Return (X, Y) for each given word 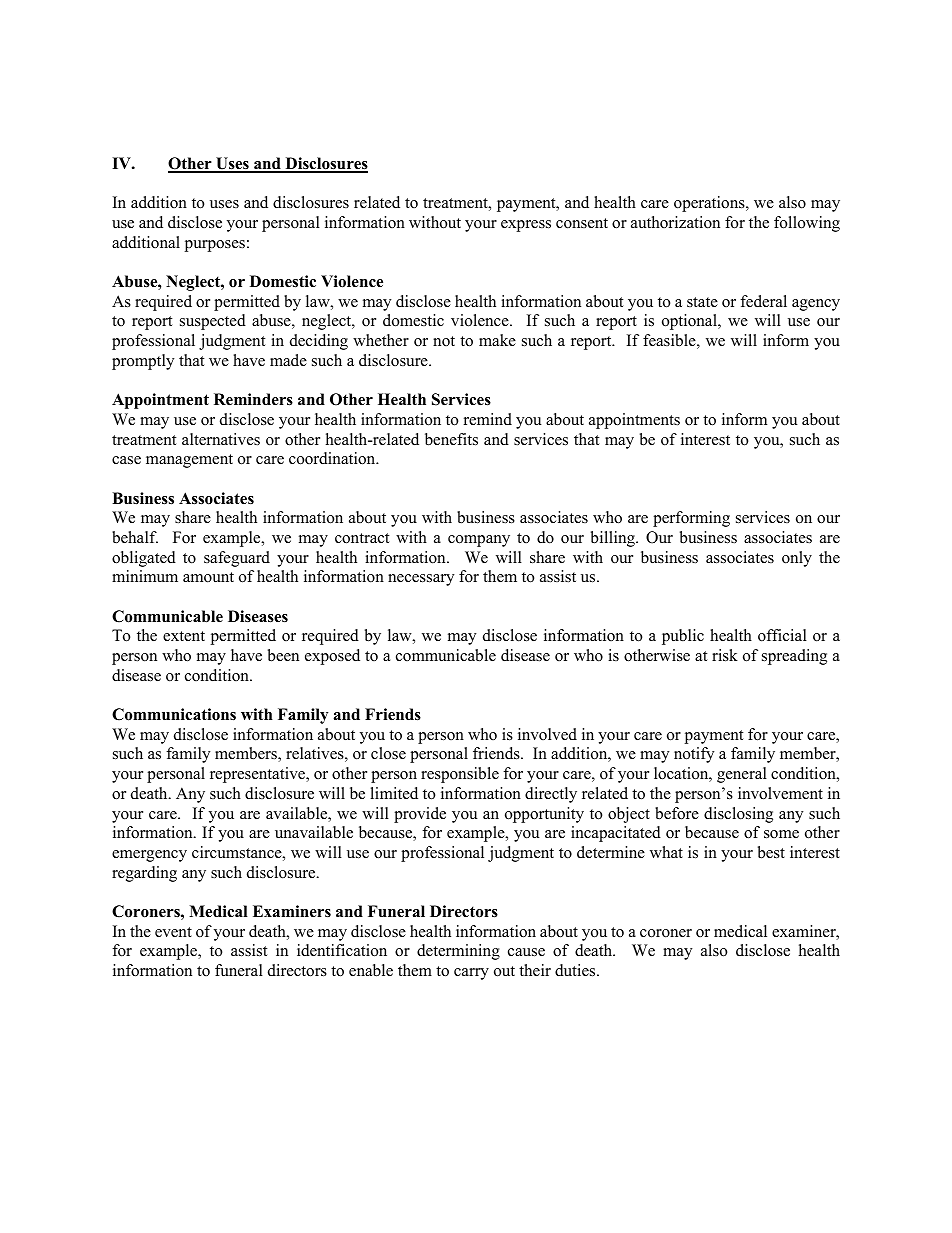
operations (710, 204)
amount (208, 577)
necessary (421, 580)
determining (458, 952)
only (797, 559)
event (173, 932)
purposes (214, 246)
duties (576, 970)
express (526, 226)
